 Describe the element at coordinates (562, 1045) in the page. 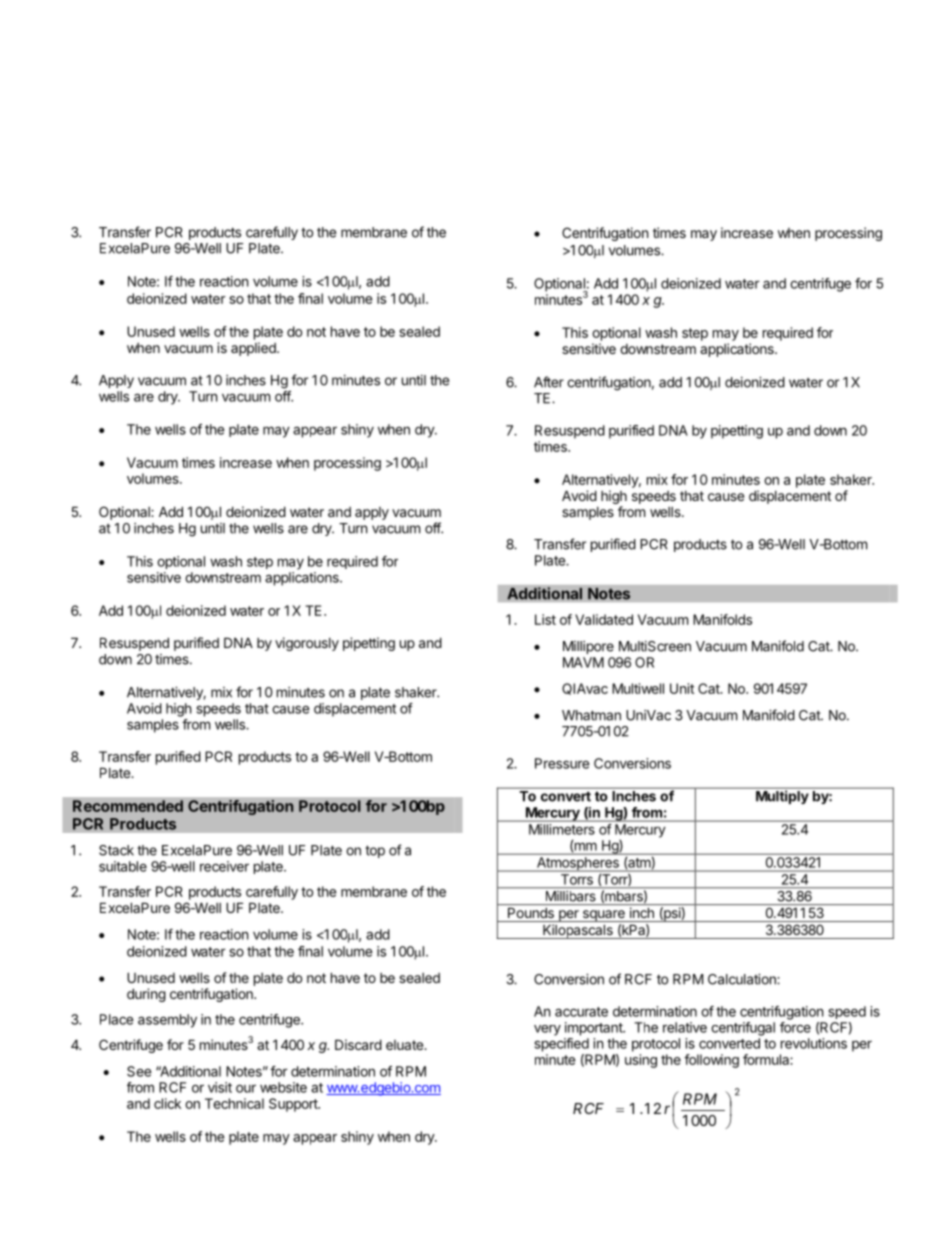

I see `specified` at that location.
